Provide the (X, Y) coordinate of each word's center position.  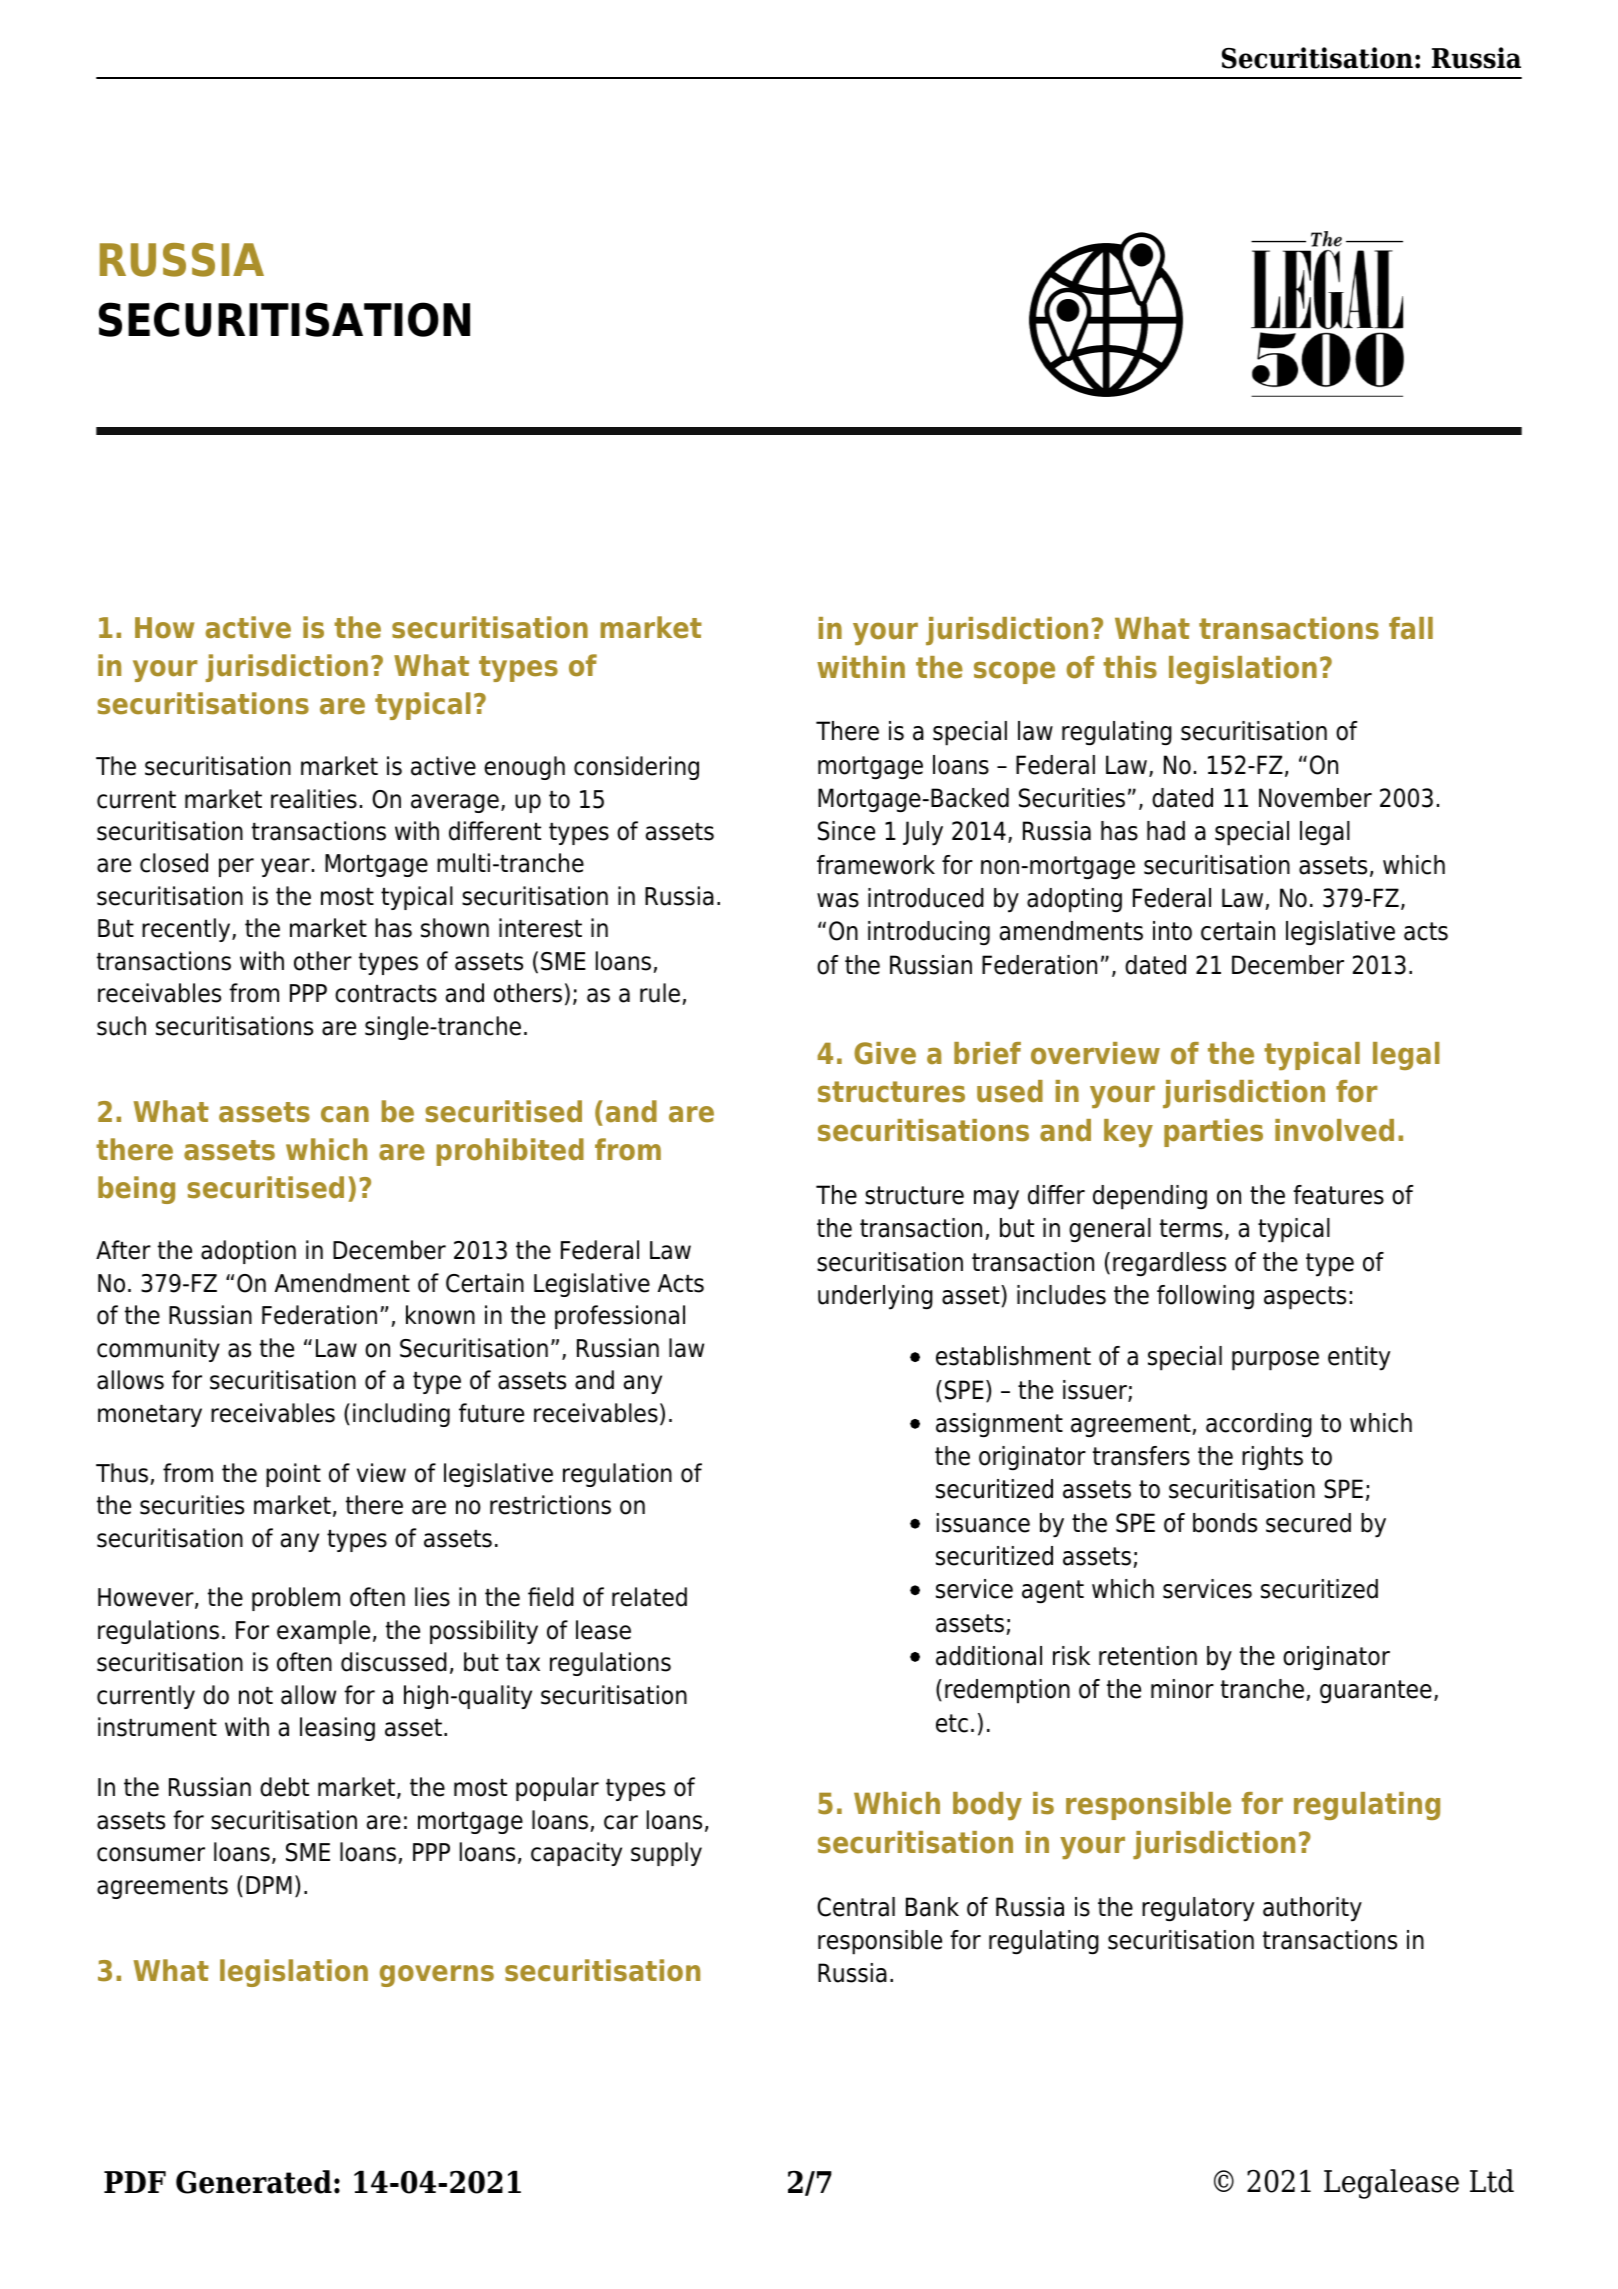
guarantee (1376, 1692)
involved (1334, 1130)
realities (314, 799)
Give (885, 1053)
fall (1411, 628)
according (1259, 1425)
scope (1014, 672)
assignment (999, 1425)
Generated (254, 2182)
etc (952, 1723)
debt (284, 1787)
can (345, 1114)
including (401, 1415)
